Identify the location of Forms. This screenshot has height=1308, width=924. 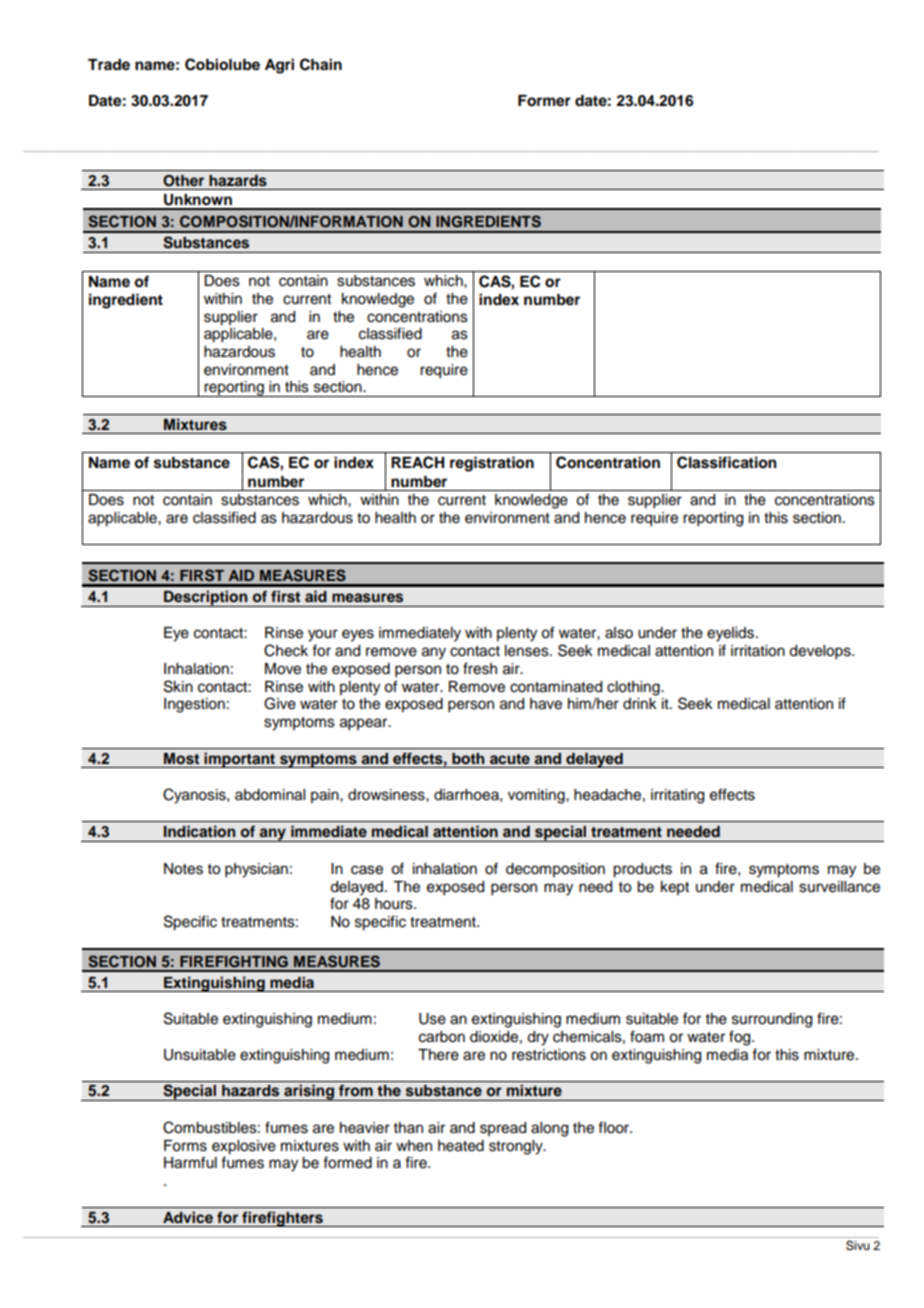
(185, 1146).
